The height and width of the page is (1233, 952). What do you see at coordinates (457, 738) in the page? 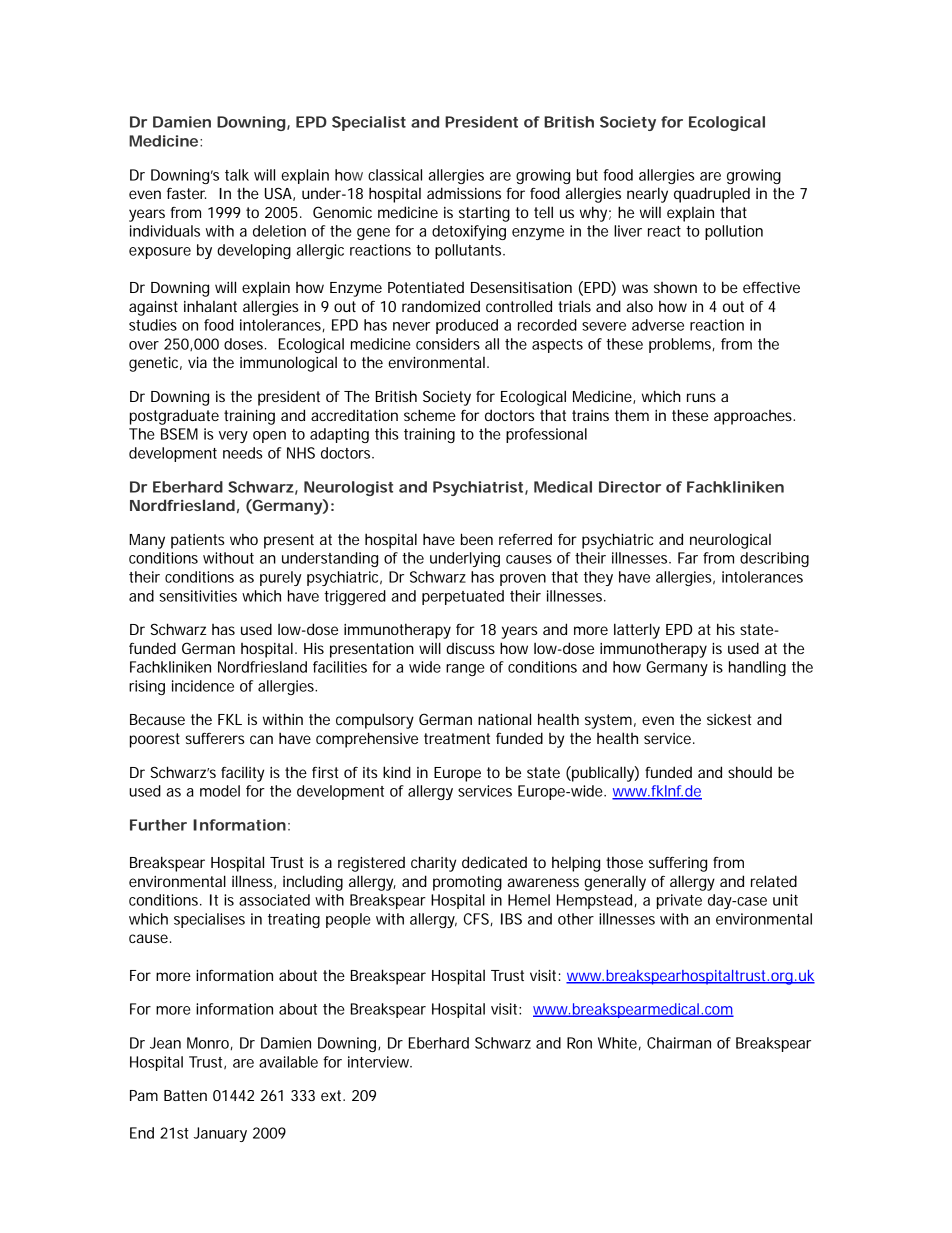
I see `treatment` at bounding box center [457, 738].
